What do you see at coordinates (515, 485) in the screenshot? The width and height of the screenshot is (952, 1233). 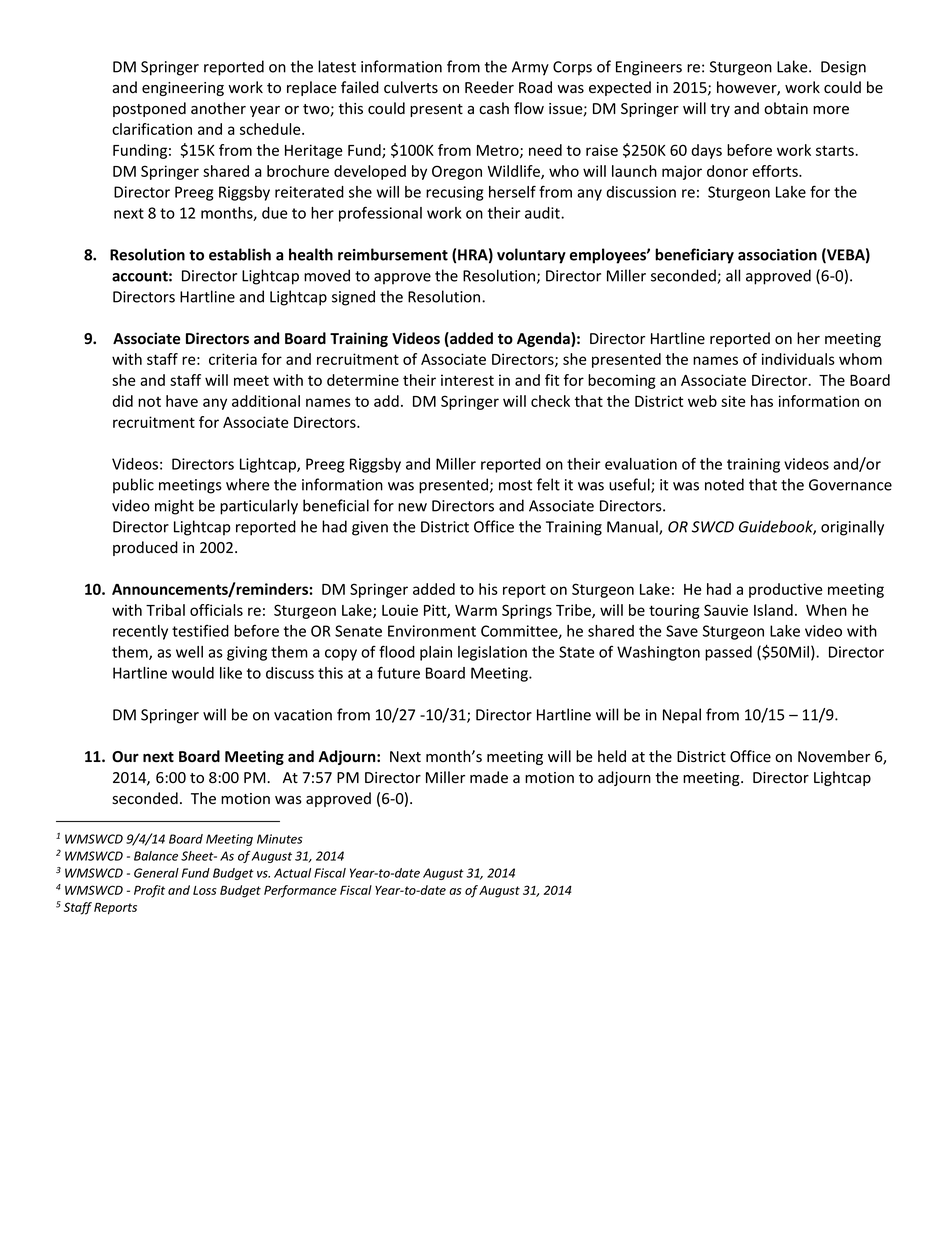 I see `most` at bounding box center [515, 485].
